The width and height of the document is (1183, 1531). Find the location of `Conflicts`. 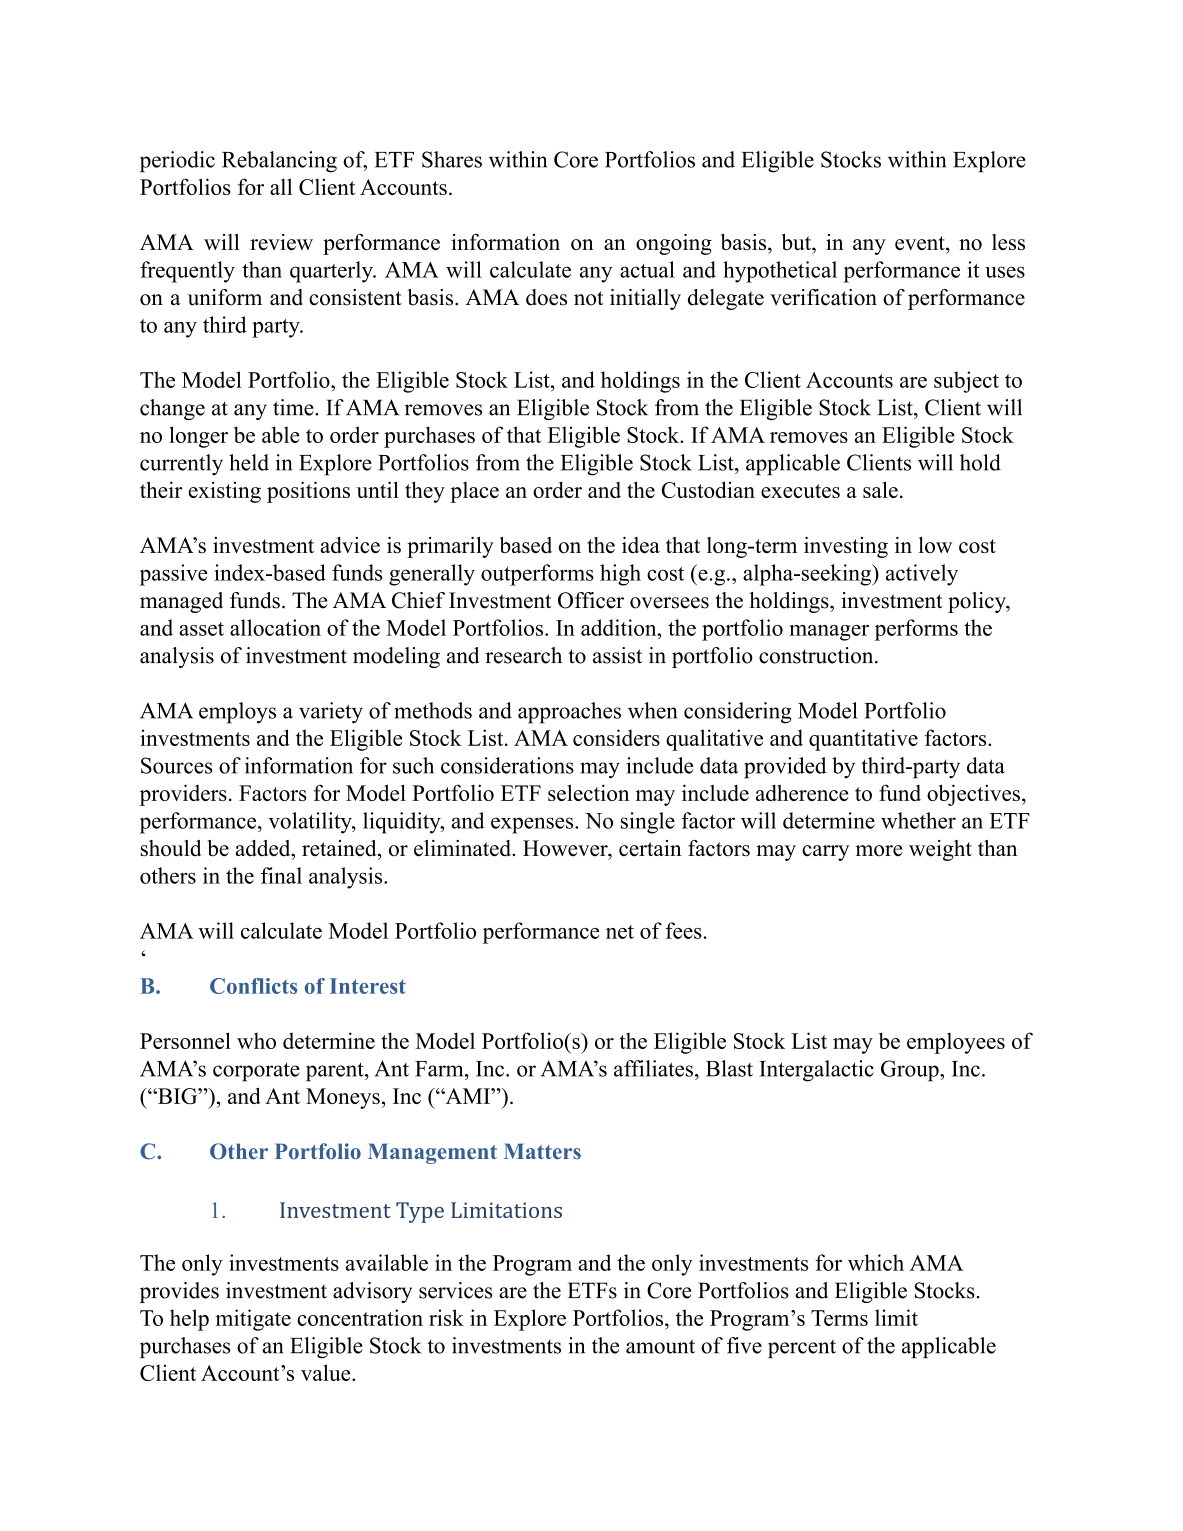

Conflicts is located at coordinates (253, 986).
